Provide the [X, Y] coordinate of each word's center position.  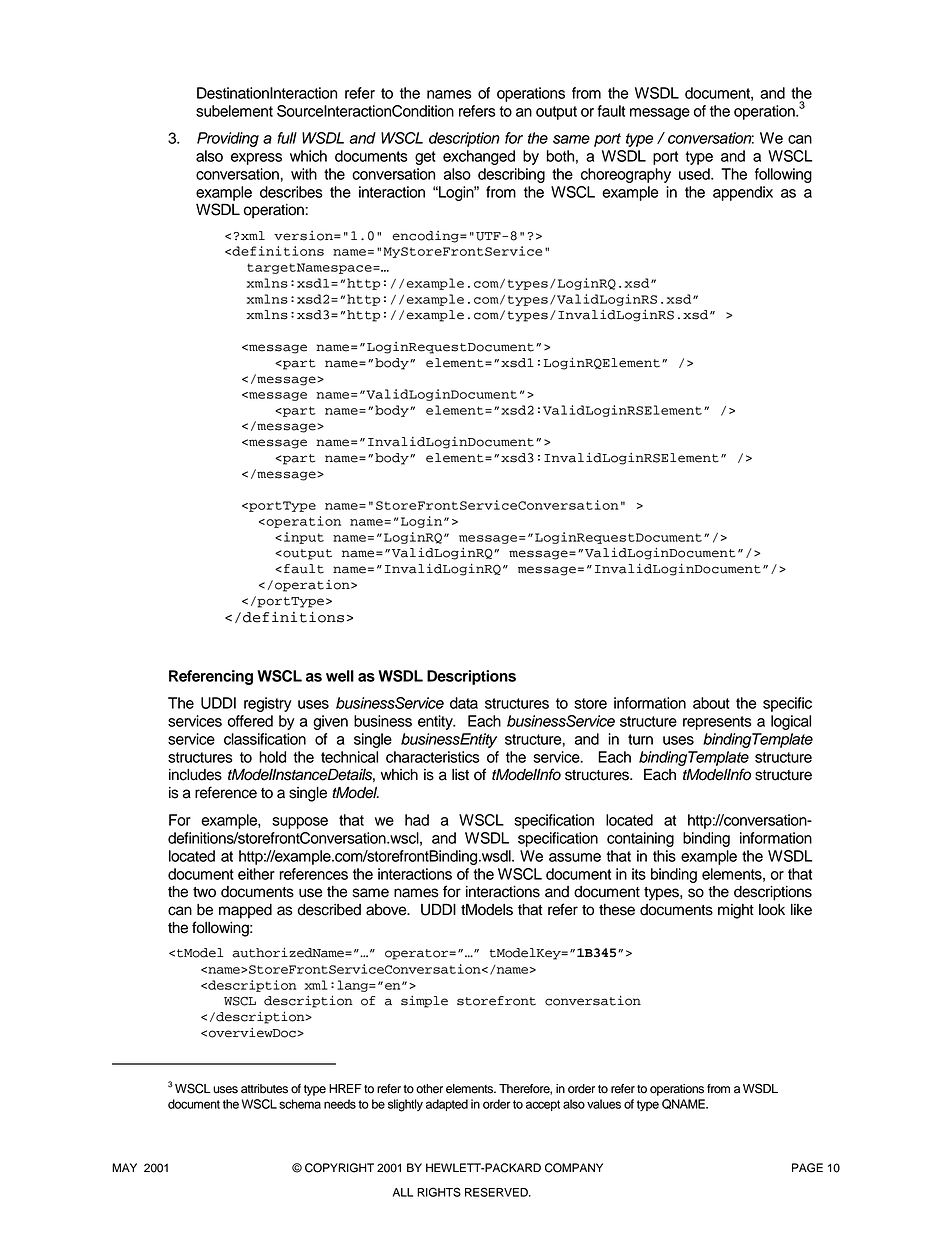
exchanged [479, 157]
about [711, 703]
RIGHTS [439, 1192]
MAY [124, 1167]
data [464, 703]
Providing [228, 139]
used [695, 174]
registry [268, 704]
